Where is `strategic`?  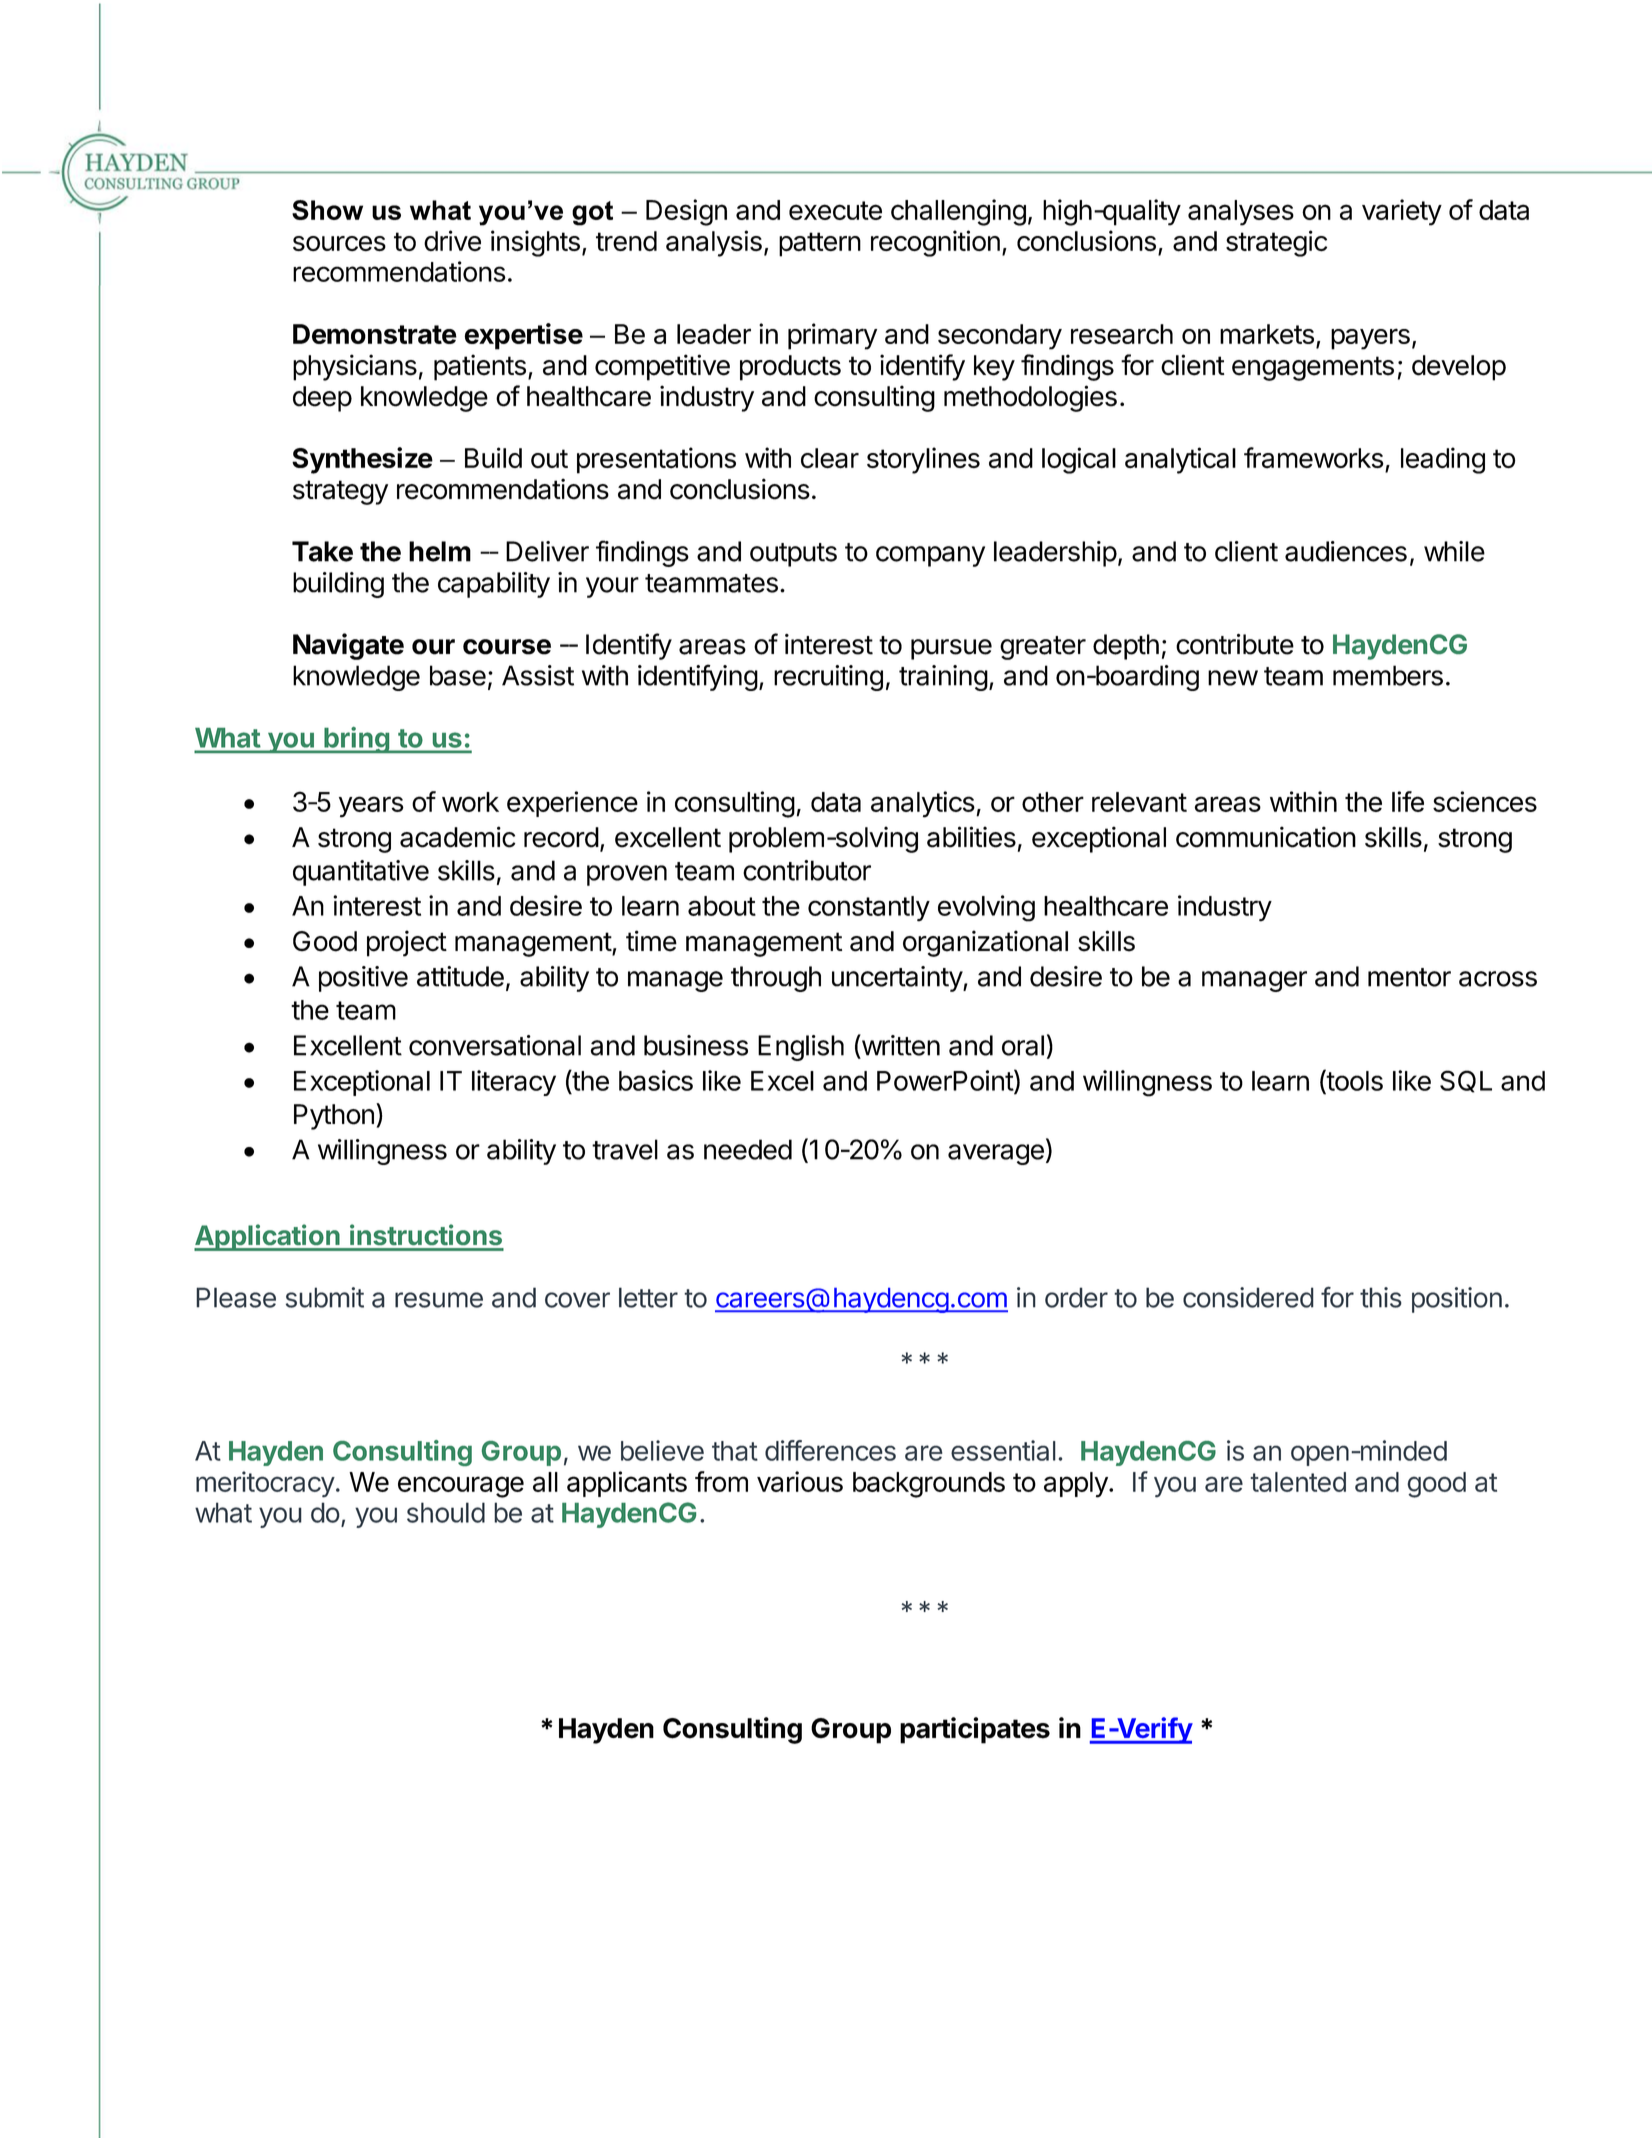 strategic is located at coordinates (1276, 243).
